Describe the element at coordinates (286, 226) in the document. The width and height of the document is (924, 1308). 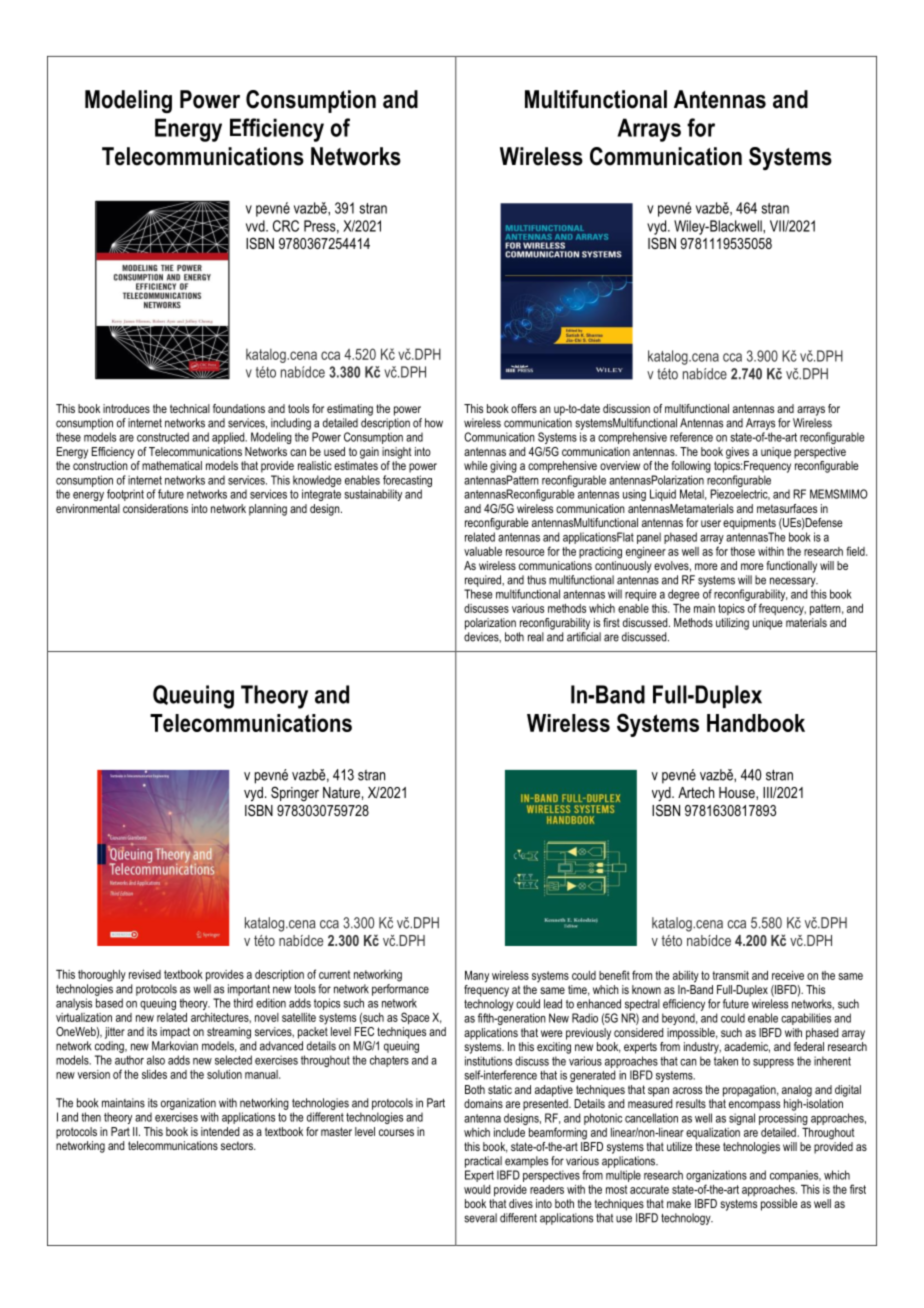
I see `CRC` at that location.
